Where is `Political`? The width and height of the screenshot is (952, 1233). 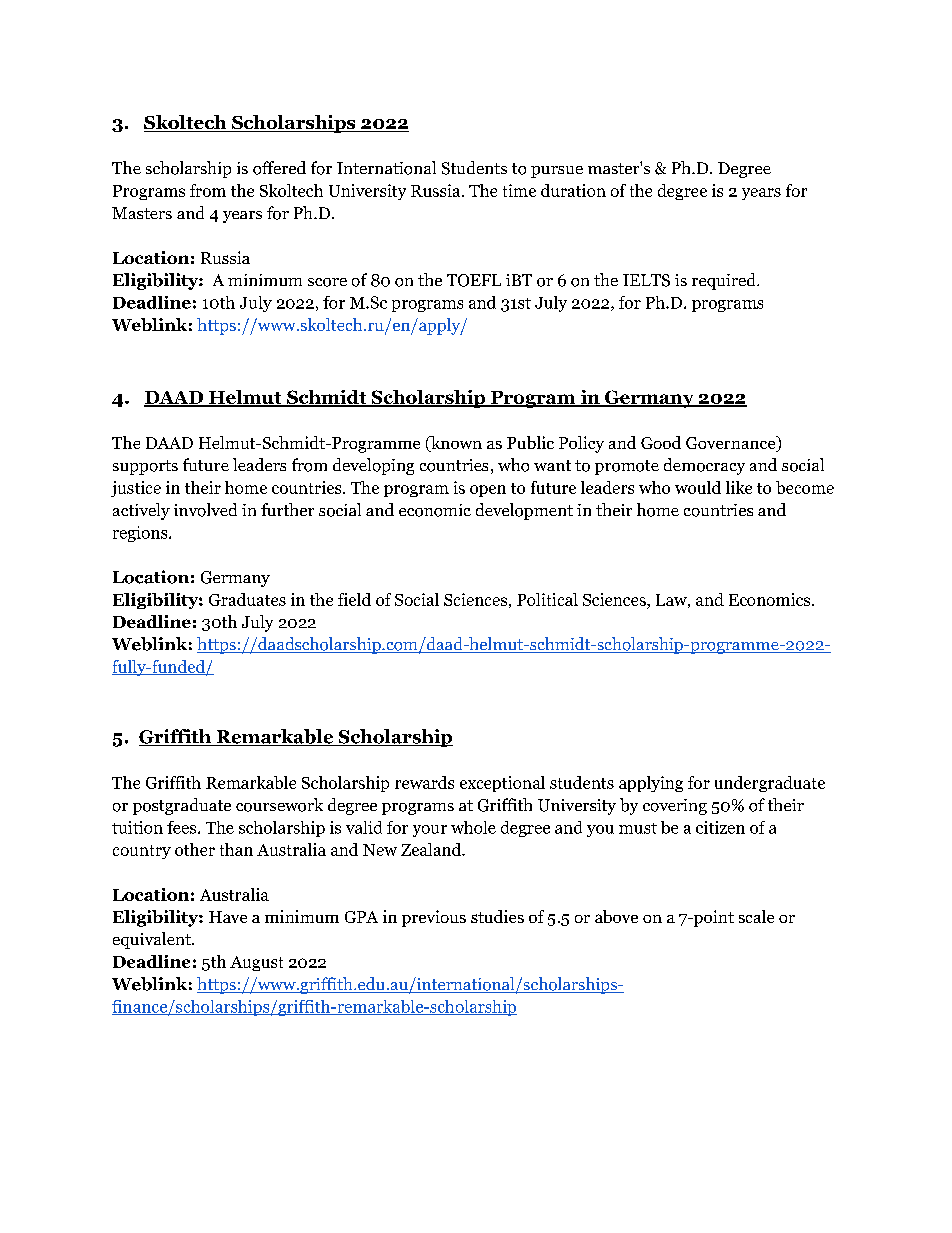
Political is located at coordinates (547, 599).
